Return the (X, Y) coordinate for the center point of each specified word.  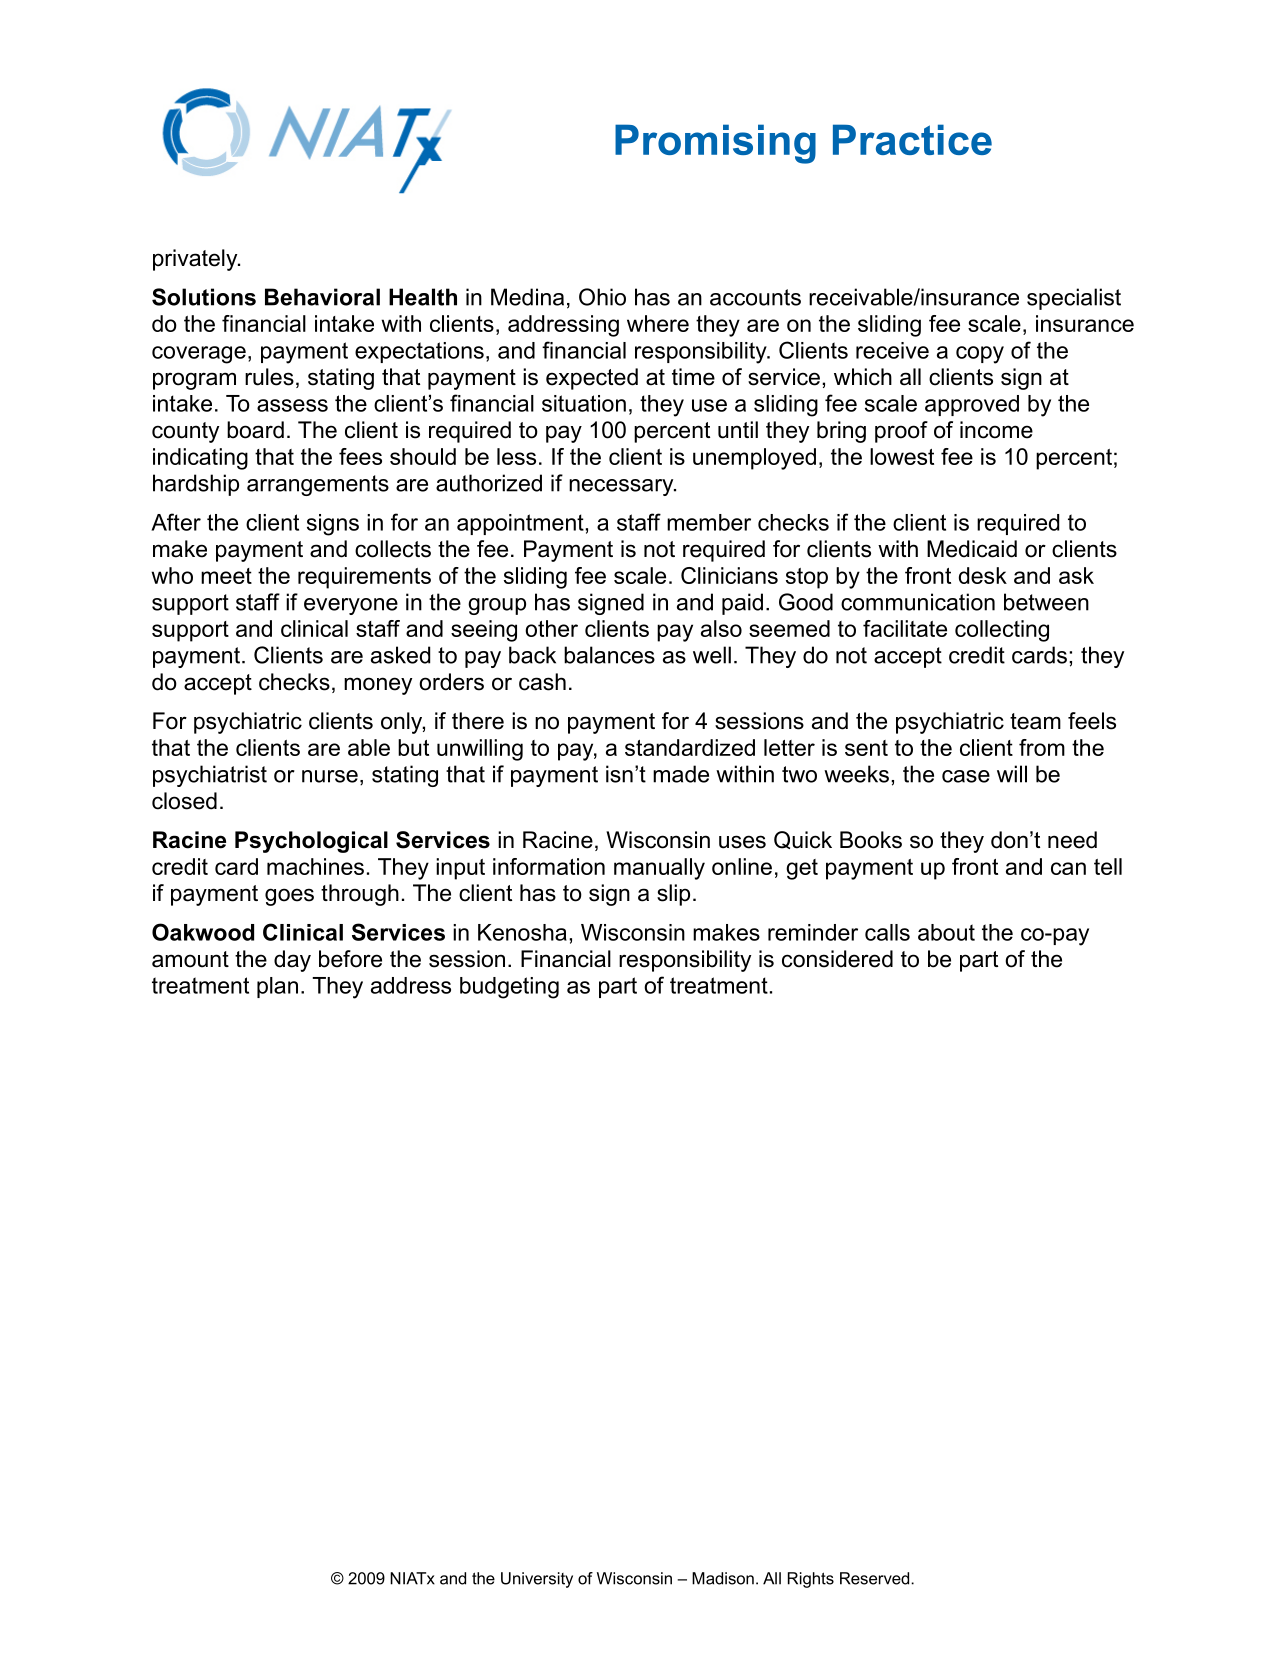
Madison (723, 1578)
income (996, 430)
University (537, 1580)
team (1035, 721)
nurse (330, 776)
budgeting (509, 988)
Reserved (876, 1578)
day (292, 961)
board (255, 430)
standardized (690, 747)
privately (196, 260)
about (946, 932)
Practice (912, 139)
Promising (715, 144)
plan (277, 987)
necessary (622, 487)
